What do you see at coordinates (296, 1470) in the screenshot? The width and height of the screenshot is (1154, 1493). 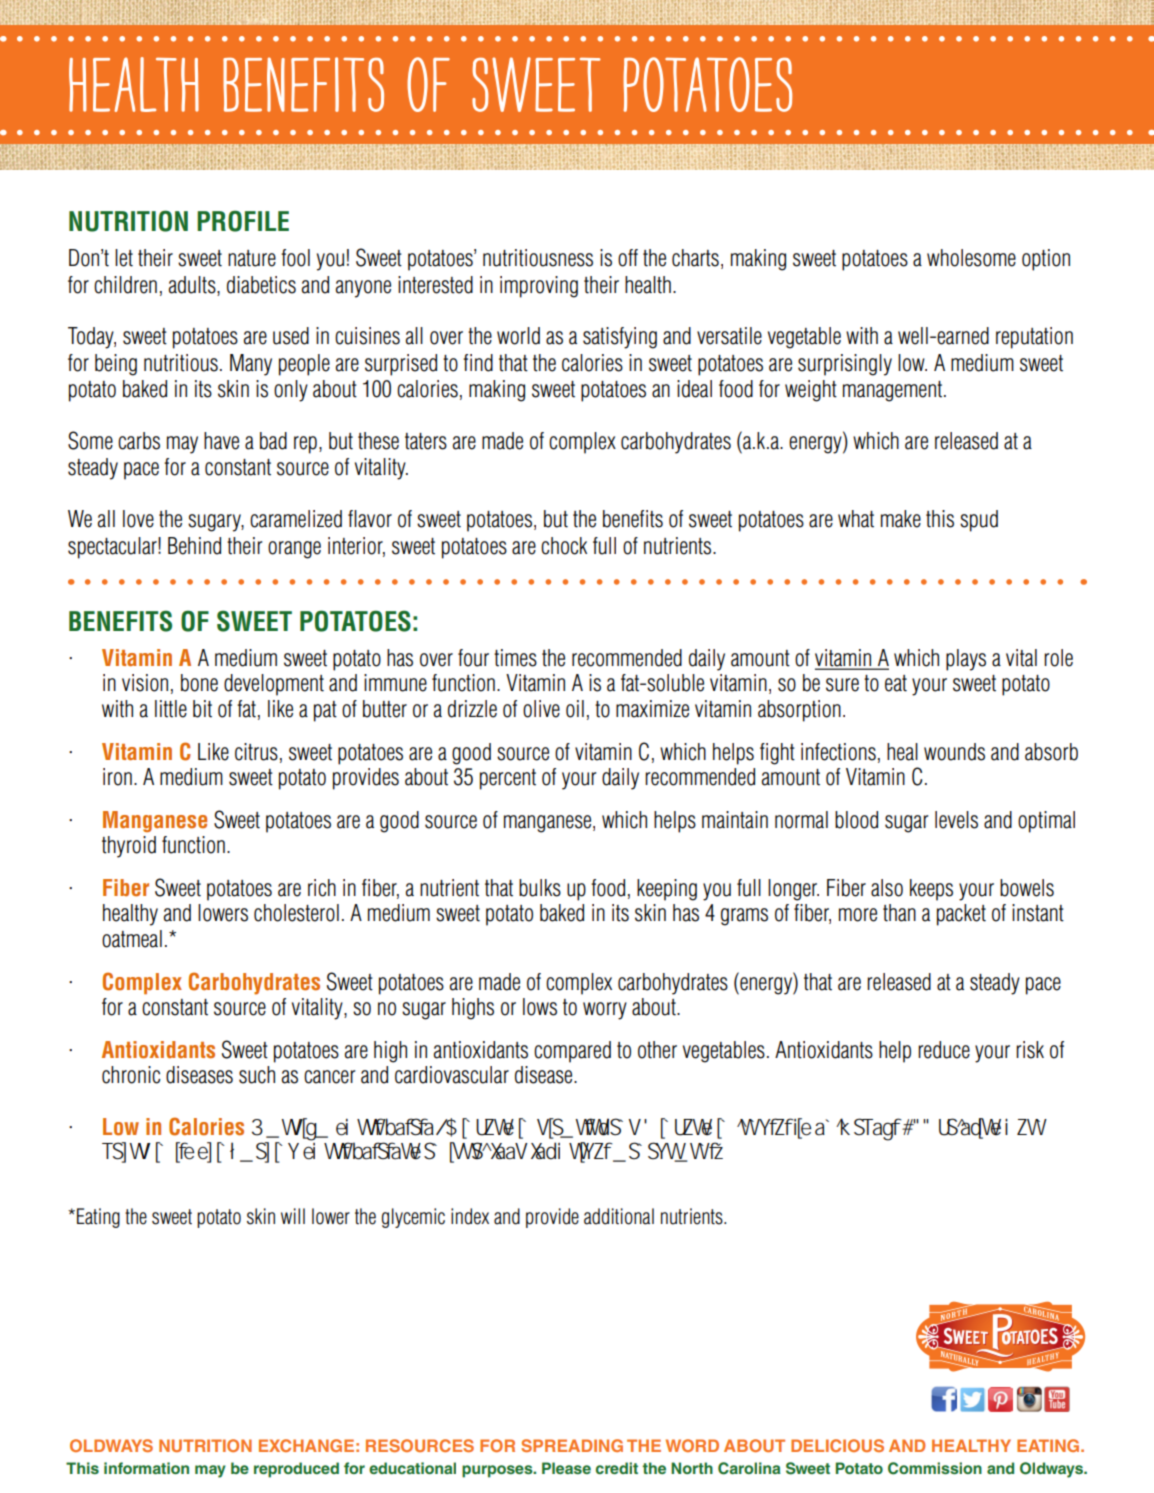 I see `reproduced` at bounding box center [296, 1470].
